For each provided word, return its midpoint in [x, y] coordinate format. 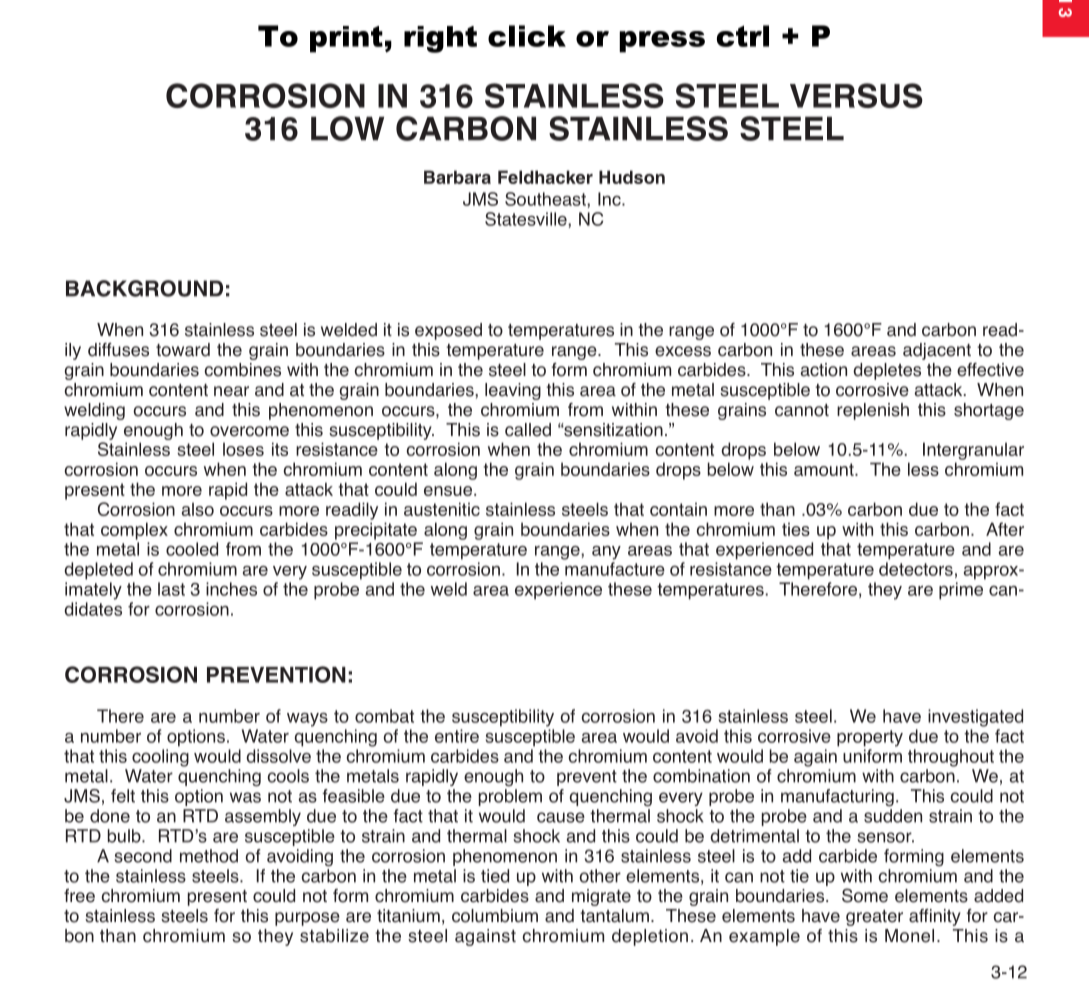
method [209, 856]
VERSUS [856, 95]
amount [825, 469]
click [527, 36]
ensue [448, 491]
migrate [601, 897]
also [198, 509]
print [346, 39]
